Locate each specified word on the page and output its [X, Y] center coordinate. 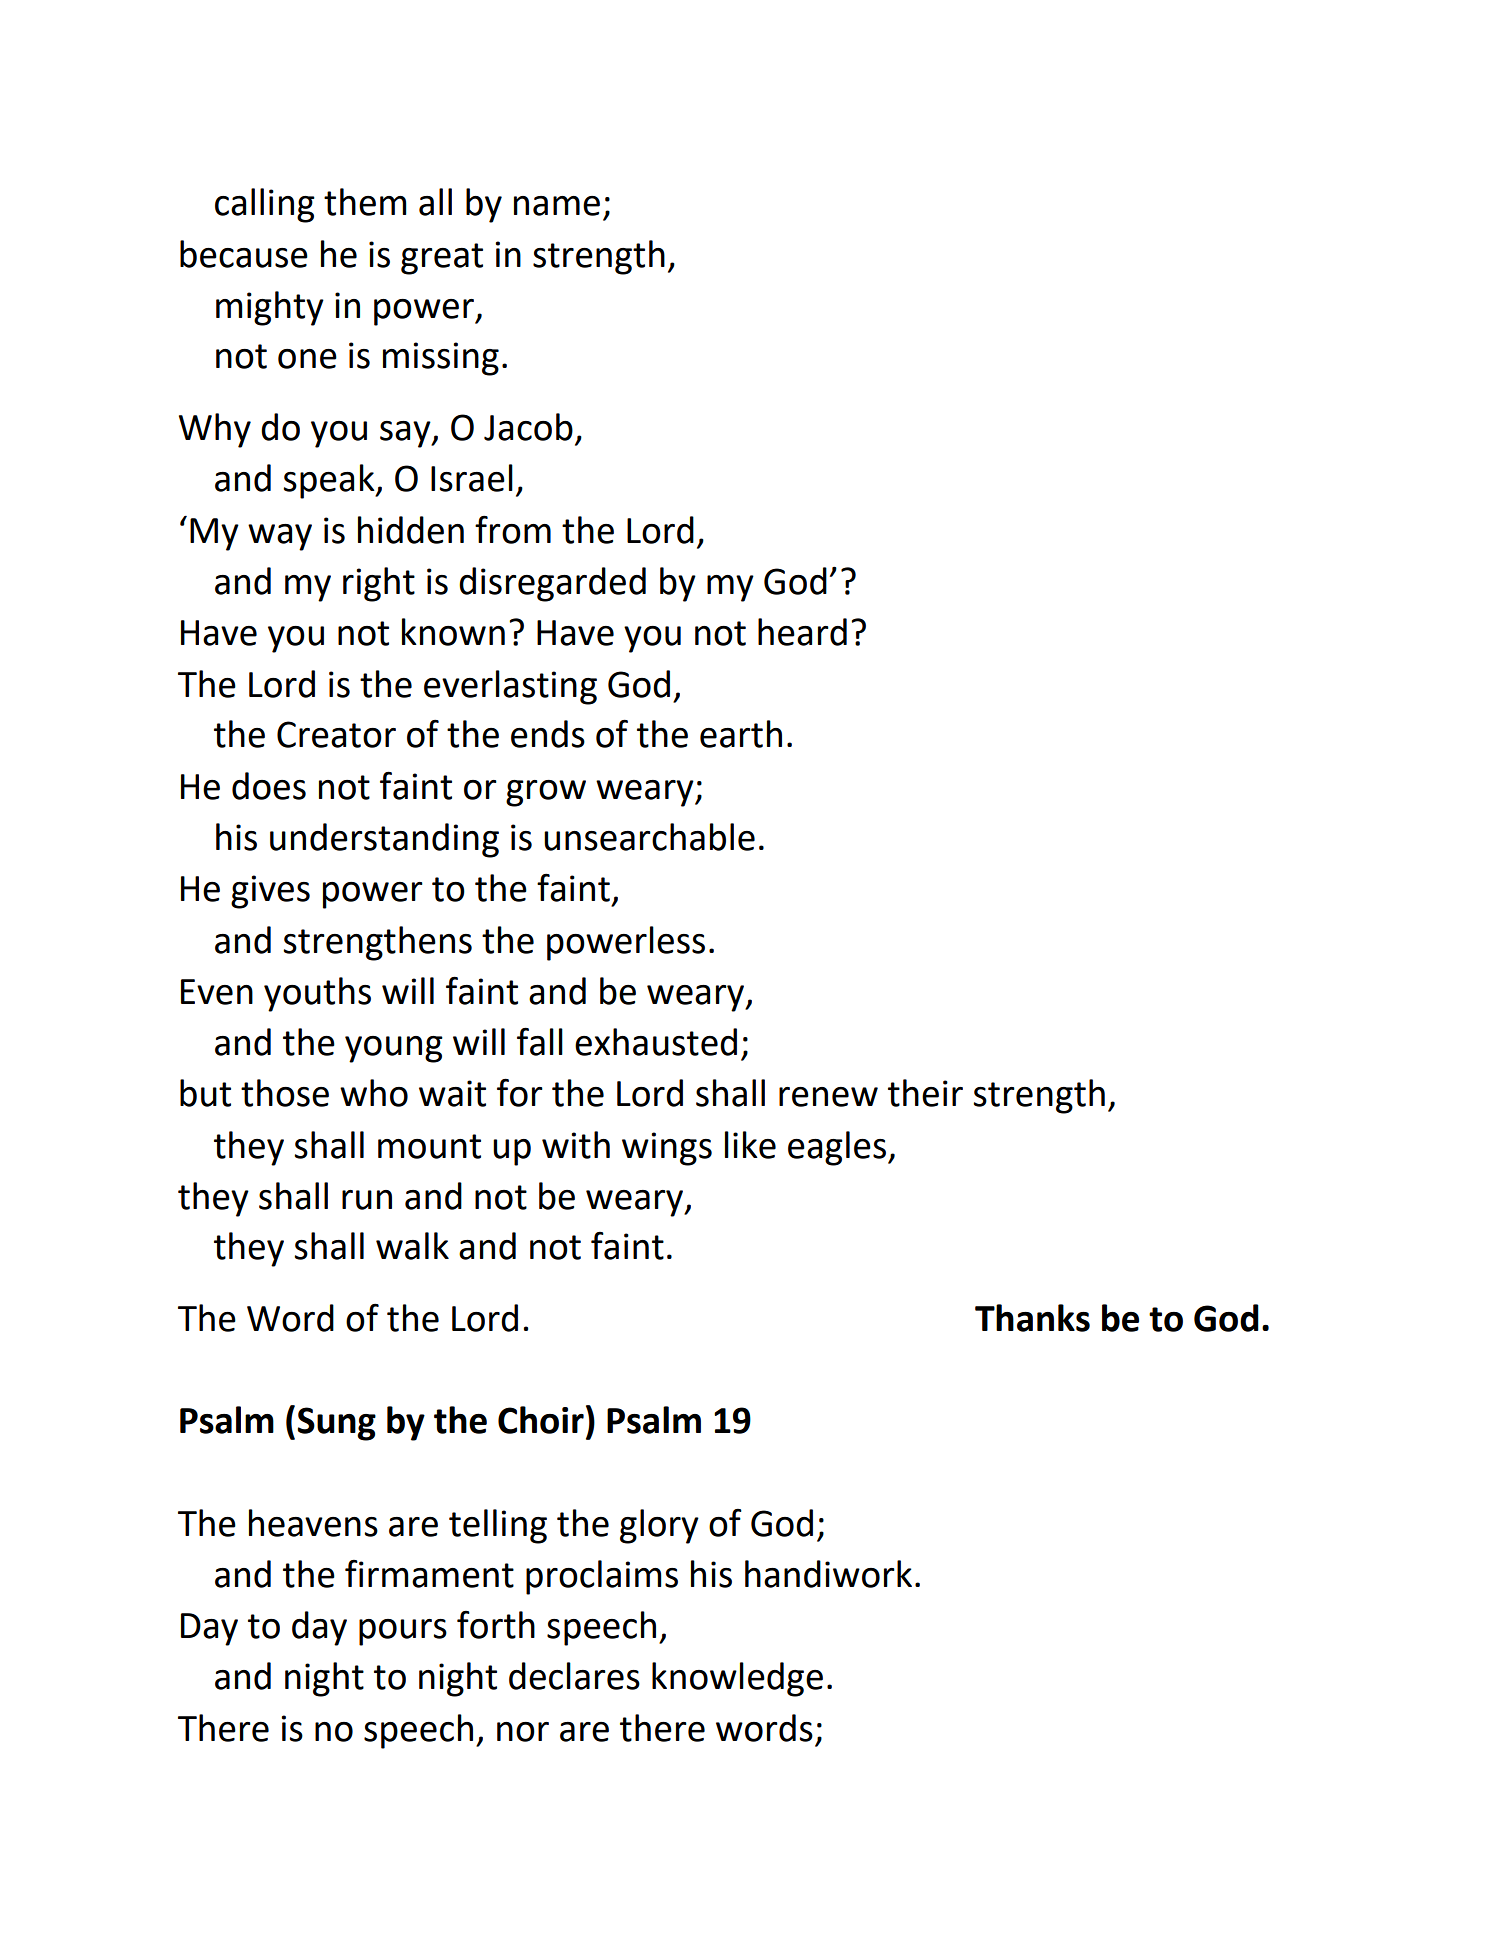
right [379, 584]
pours [403, 1632]
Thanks [1032, 1318]
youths [317, 994]
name [557, 206]
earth [741, 734]
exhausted [656, 1042]
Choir [541, 1420]
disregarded [552, 584]
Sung [336, 1424]
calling [265, 205]
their [925, 1093]
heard [802, 632]
